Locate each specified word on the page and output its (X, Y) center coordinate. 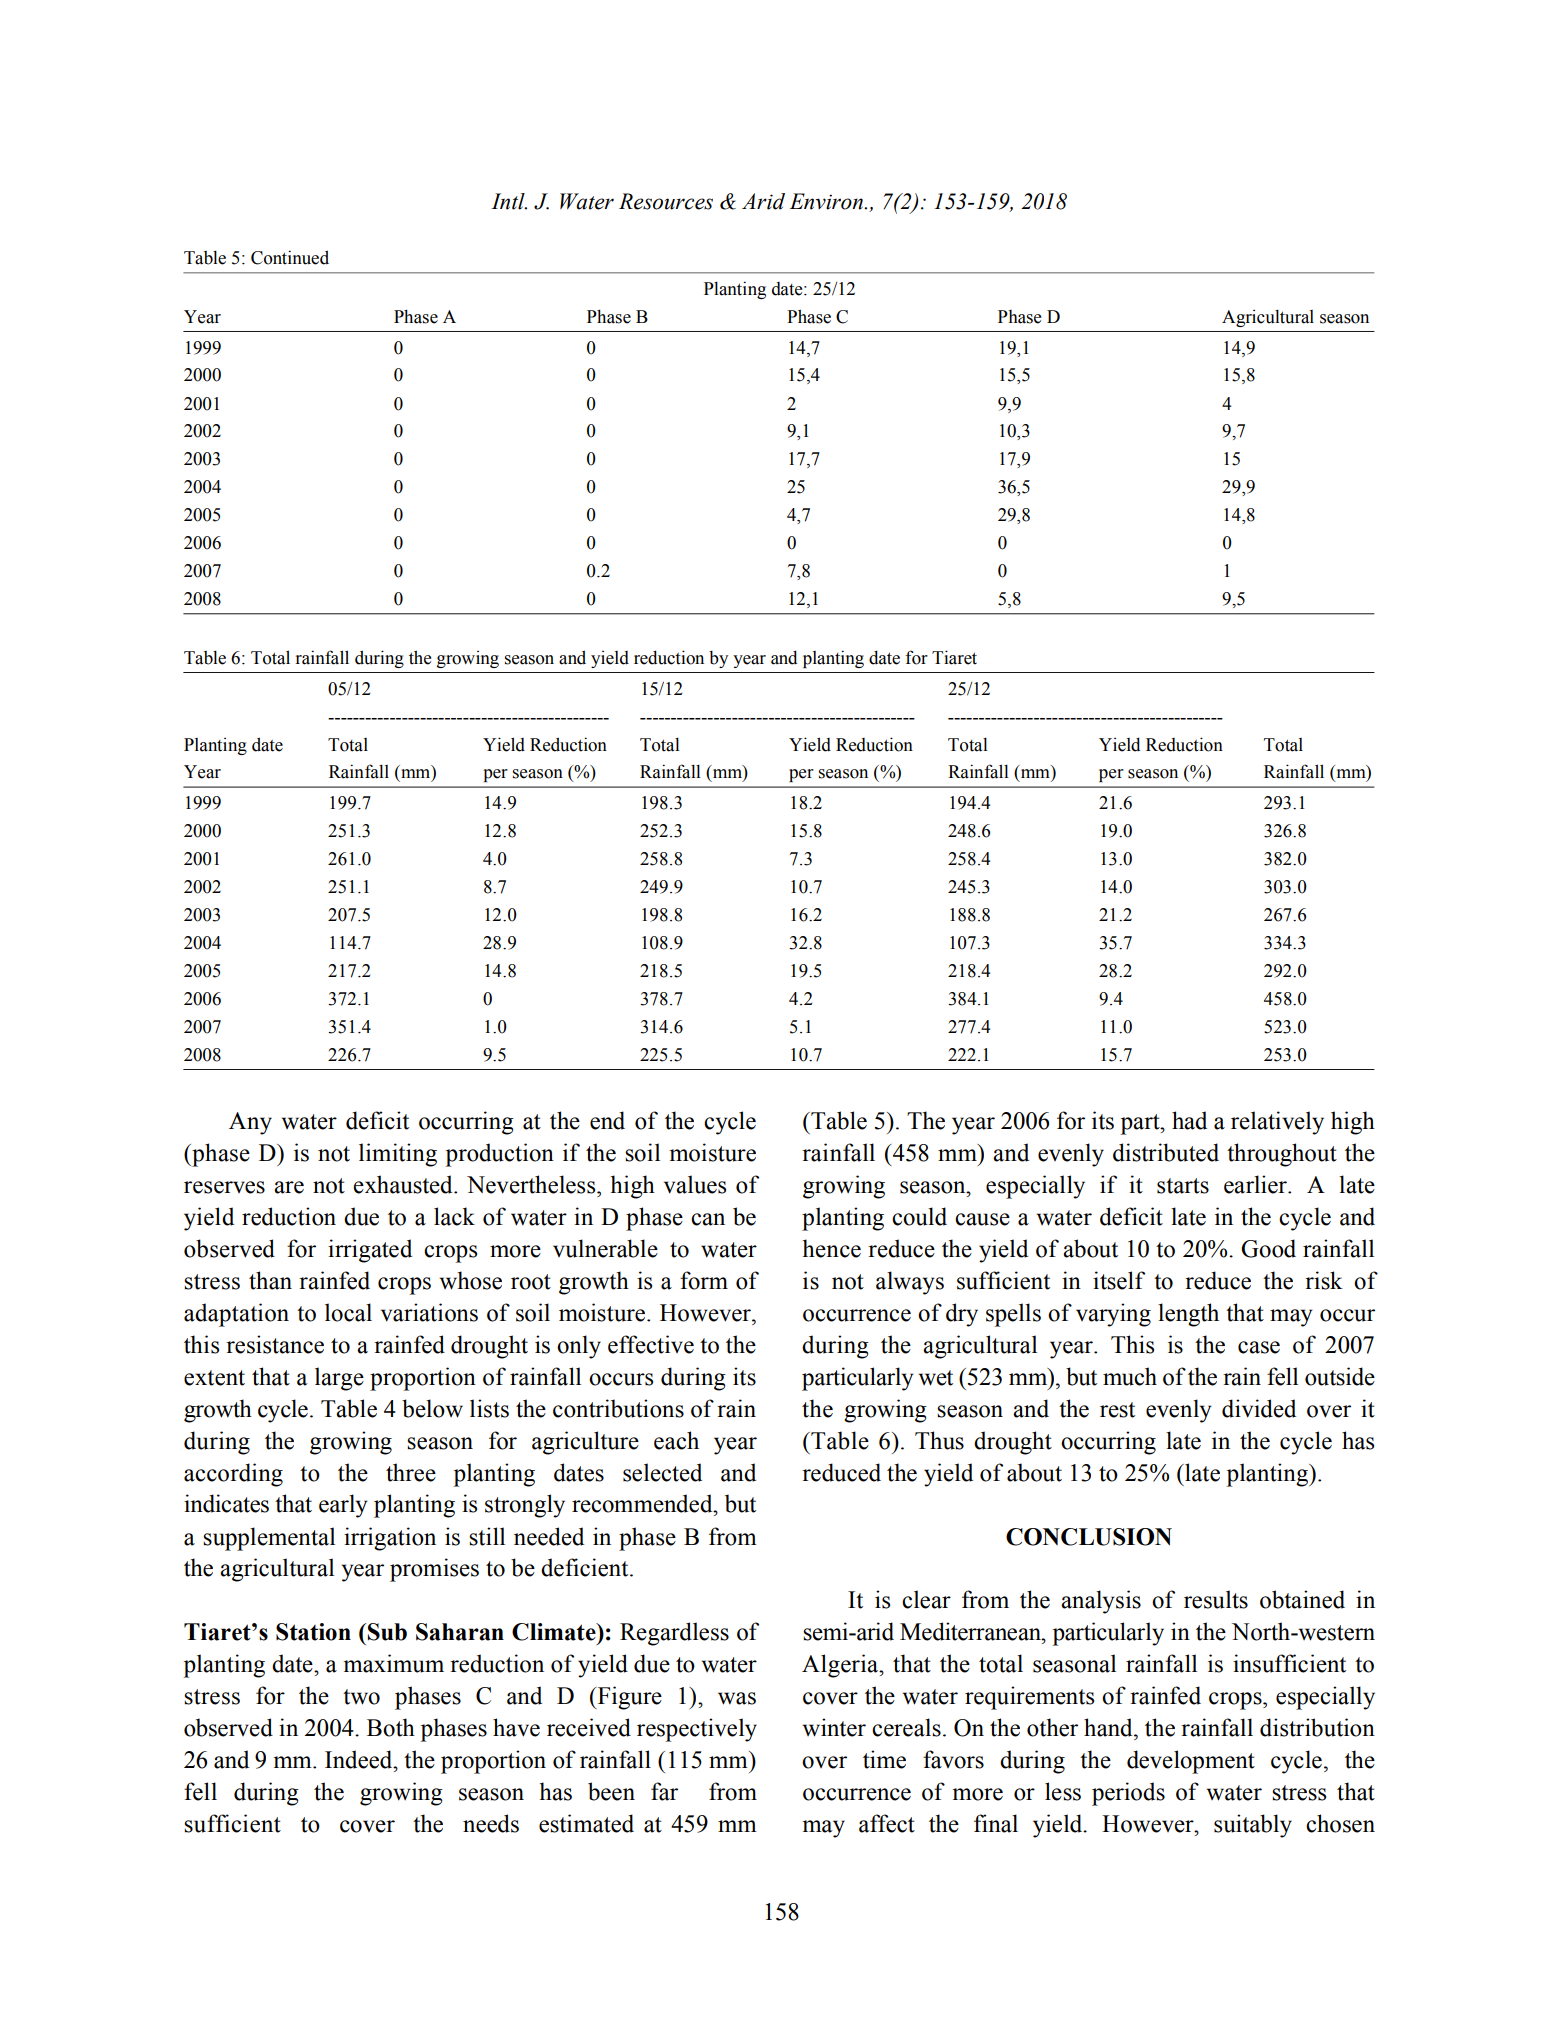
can (708, 1219)
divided (1259, 1408)
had (1189, 1120)
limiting (398, 1155)
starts (1183, 1186)
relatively (1277, 1123)
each (676, 1440)
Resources (666, 201)
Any (250, 1123)
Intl (509, 201)
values (695, 1184)
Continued (290, 257)
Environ (827, 201)
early (343, 1506)
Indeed (360, 1759)
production (500, 1155)
